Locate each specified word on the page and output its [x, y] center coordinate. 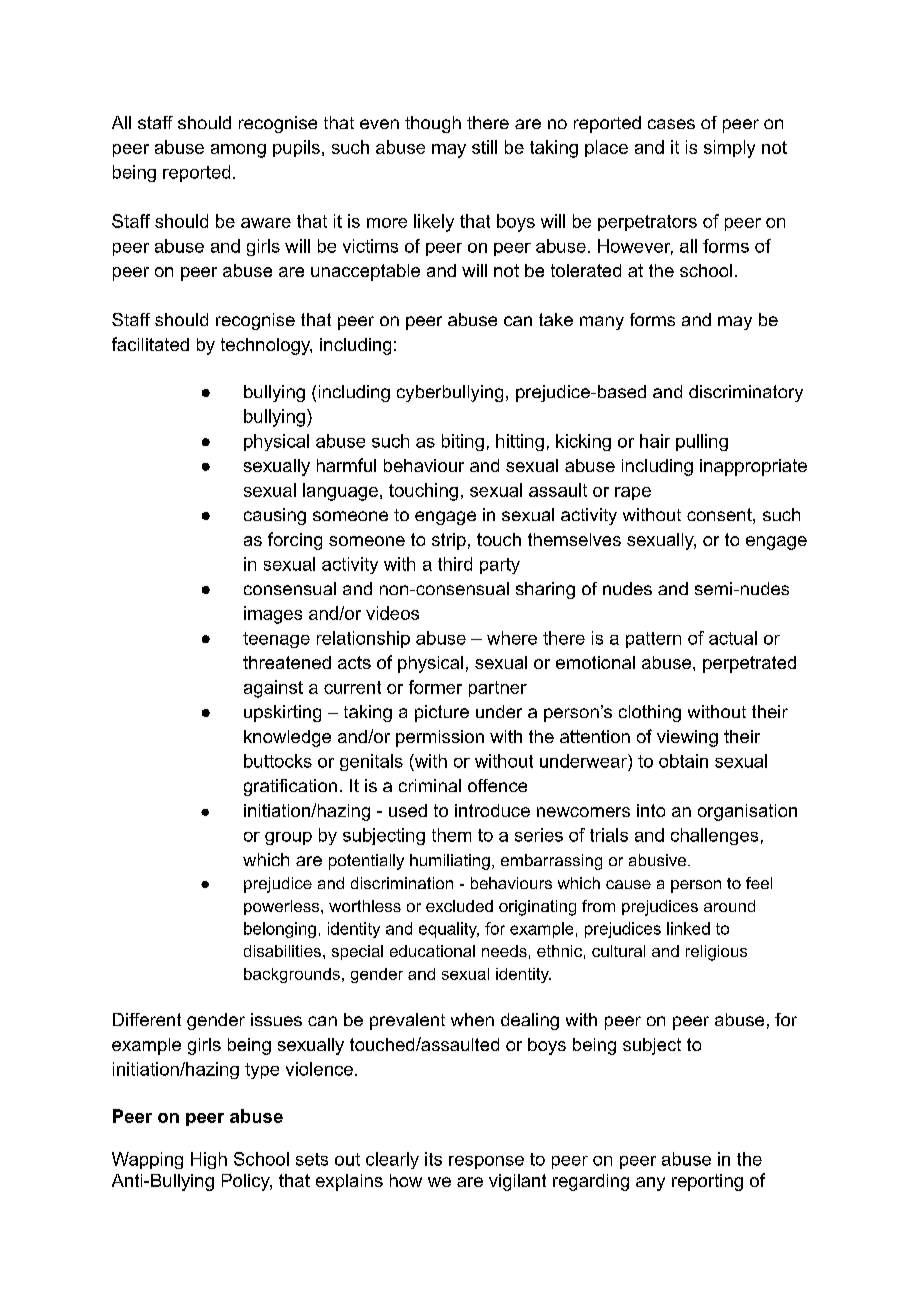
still [484, 147]
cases [671, 124]
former [435, 687]
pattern [653, 640]
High [209, 1160]
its [433, 1159]
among [238, 151]
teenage [276, 640]
